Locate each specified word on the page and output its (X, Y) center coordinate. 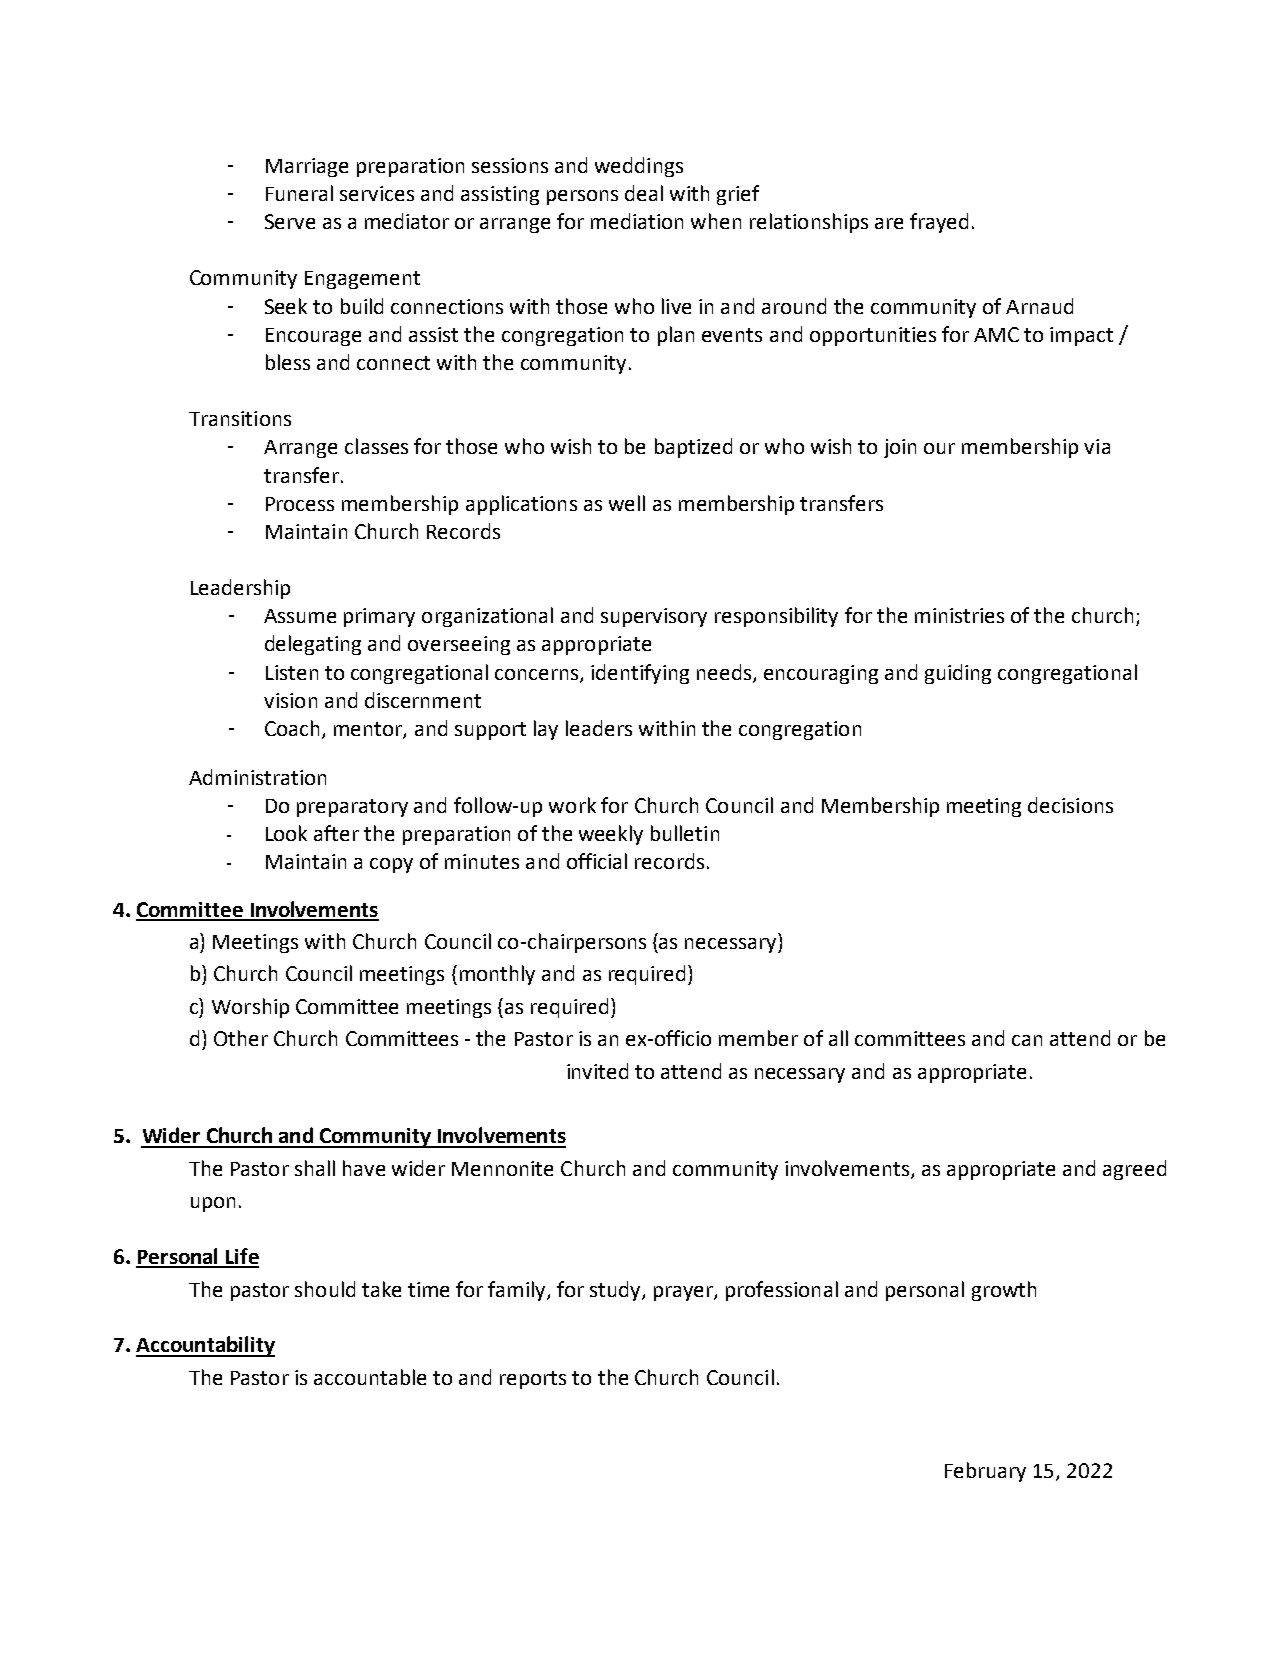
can (1027, 1040)
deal (644, 193)
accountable (370, 1377)
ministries (959, 615)
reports (533, 1380)
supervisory (654, 617)
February (985, 1472)
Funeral (299, 193)
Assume (300, 616)
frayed (939, 223)
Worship (250, 1008)
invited (597, 1071)
